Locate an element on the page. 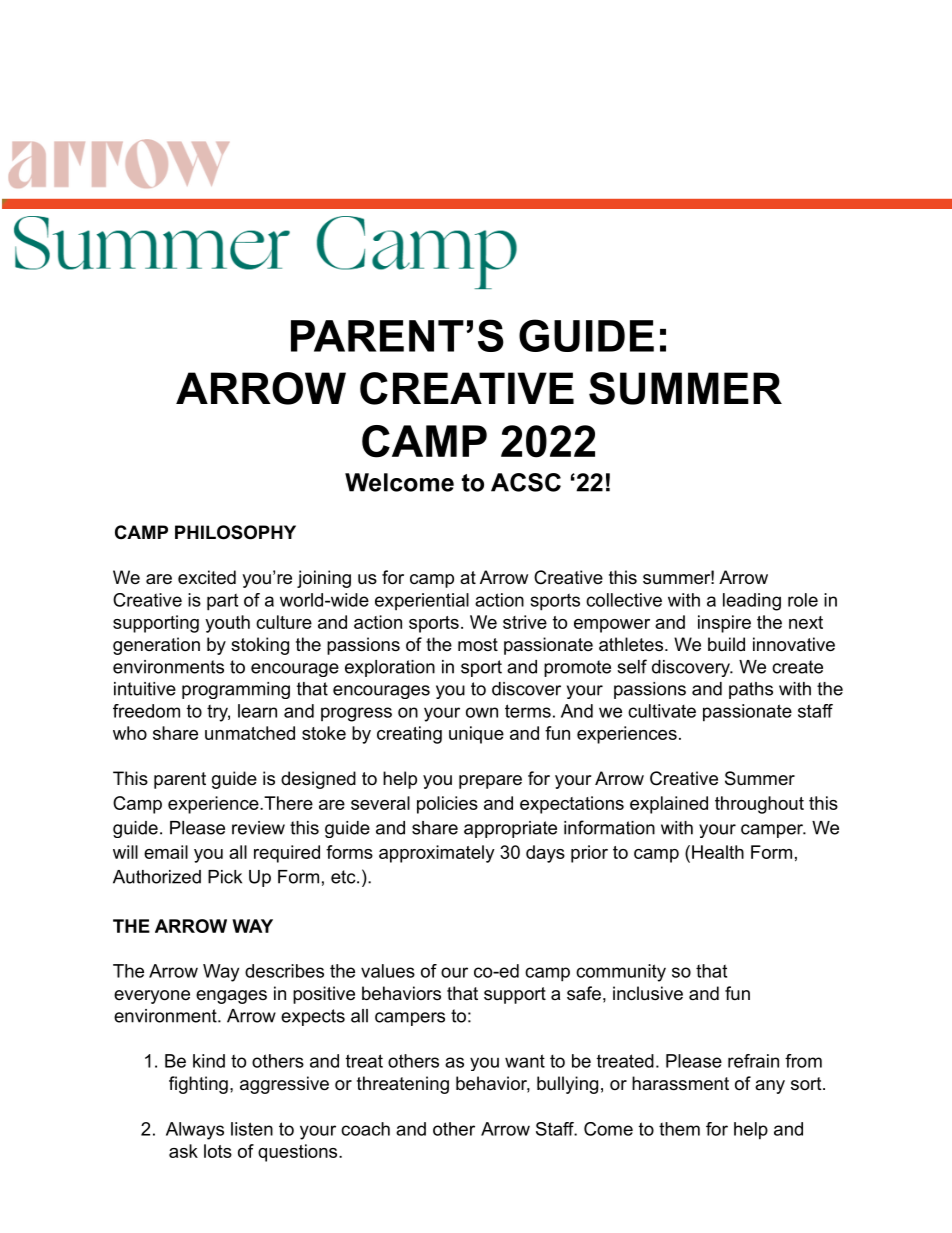 This image has width=952, height=1233. email is located at coordinates (166, 852).
